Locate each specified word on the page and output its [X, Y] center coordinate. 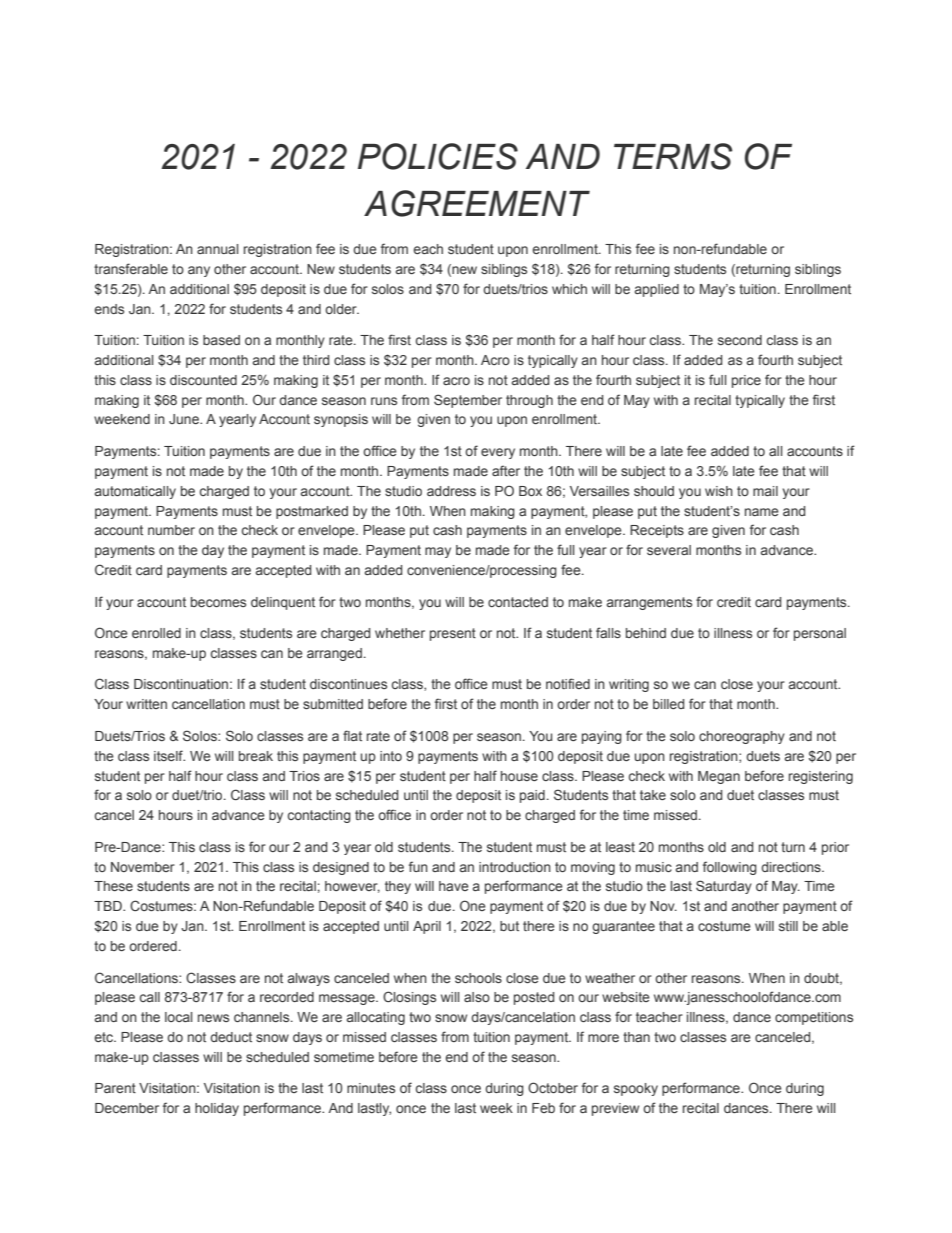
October [553, 1087]
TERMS [673, 156]
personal [820, 634]
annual [217, 249]
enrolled [156, 633]
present [453, 634]
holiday [217, 1109]
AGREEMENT [477, 203]
